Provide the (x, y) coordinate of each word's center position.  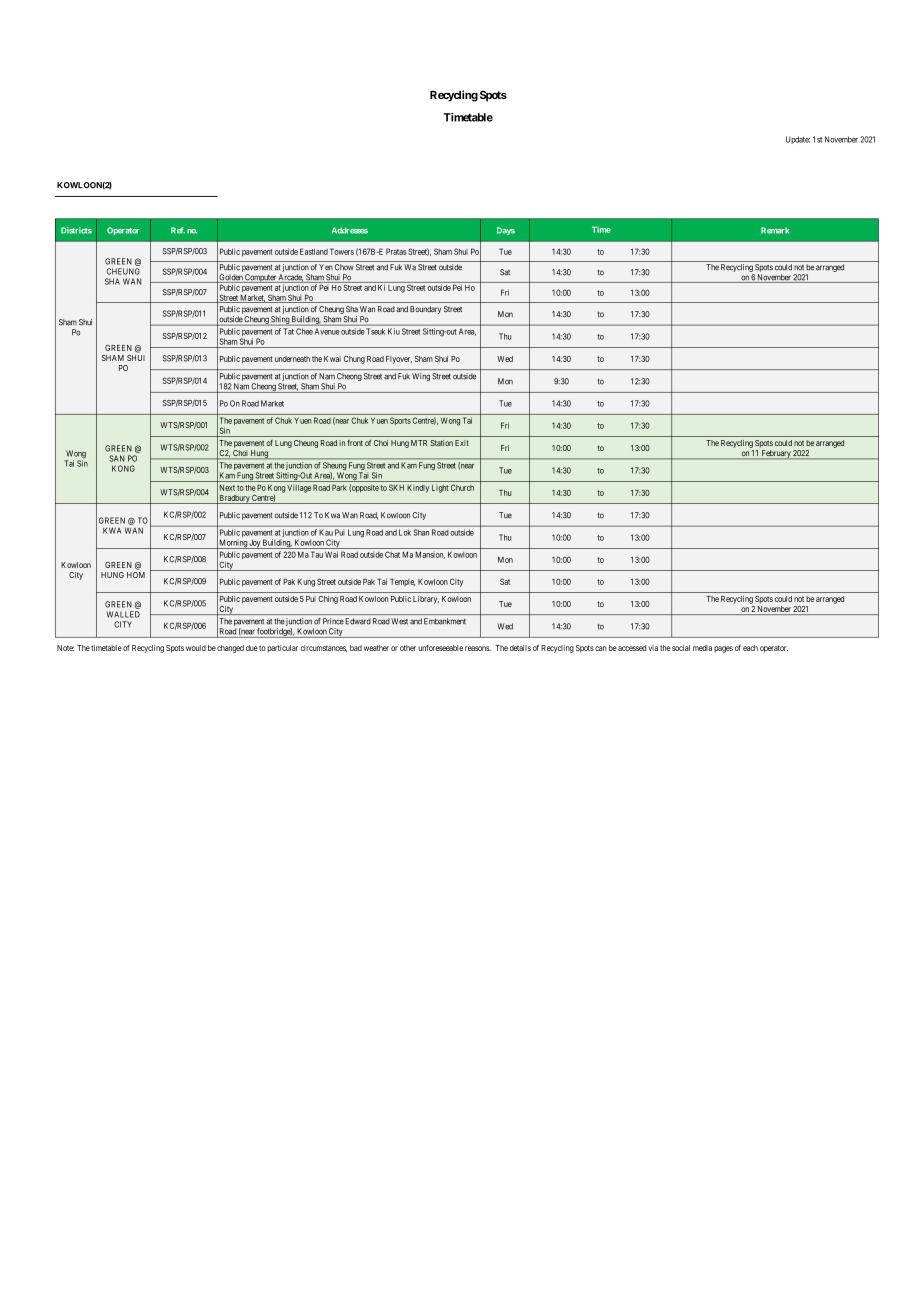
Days (506, 231)
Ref (178, 230)
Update (798, 140)
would (196, 648)
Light (440, 489)
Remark (775, 230)
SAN (117, 458)
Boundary (425, 310)
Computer (260, 278)
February (776, 454)
